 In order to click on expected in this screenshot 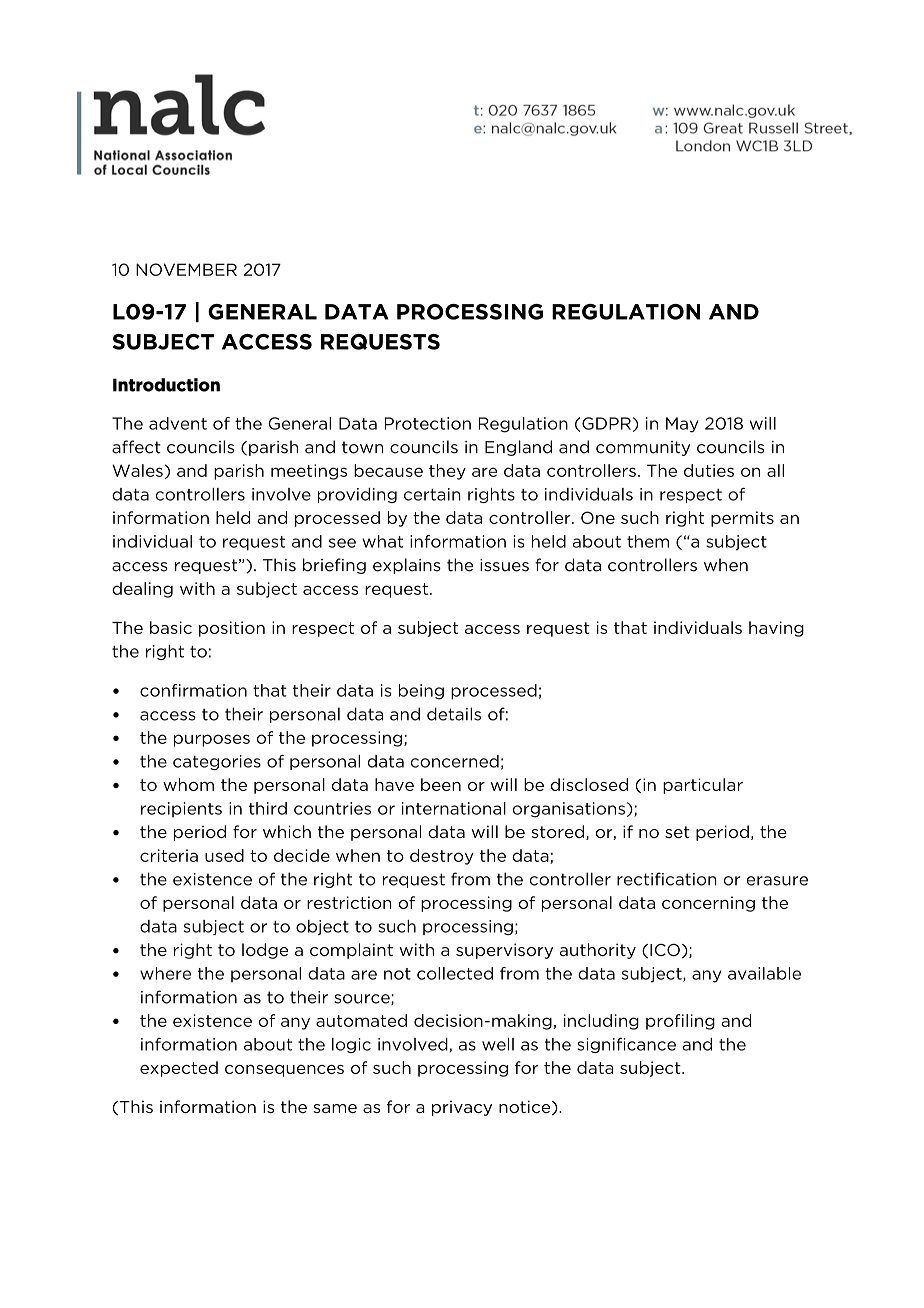, I will do `click(179, 1069)`.
